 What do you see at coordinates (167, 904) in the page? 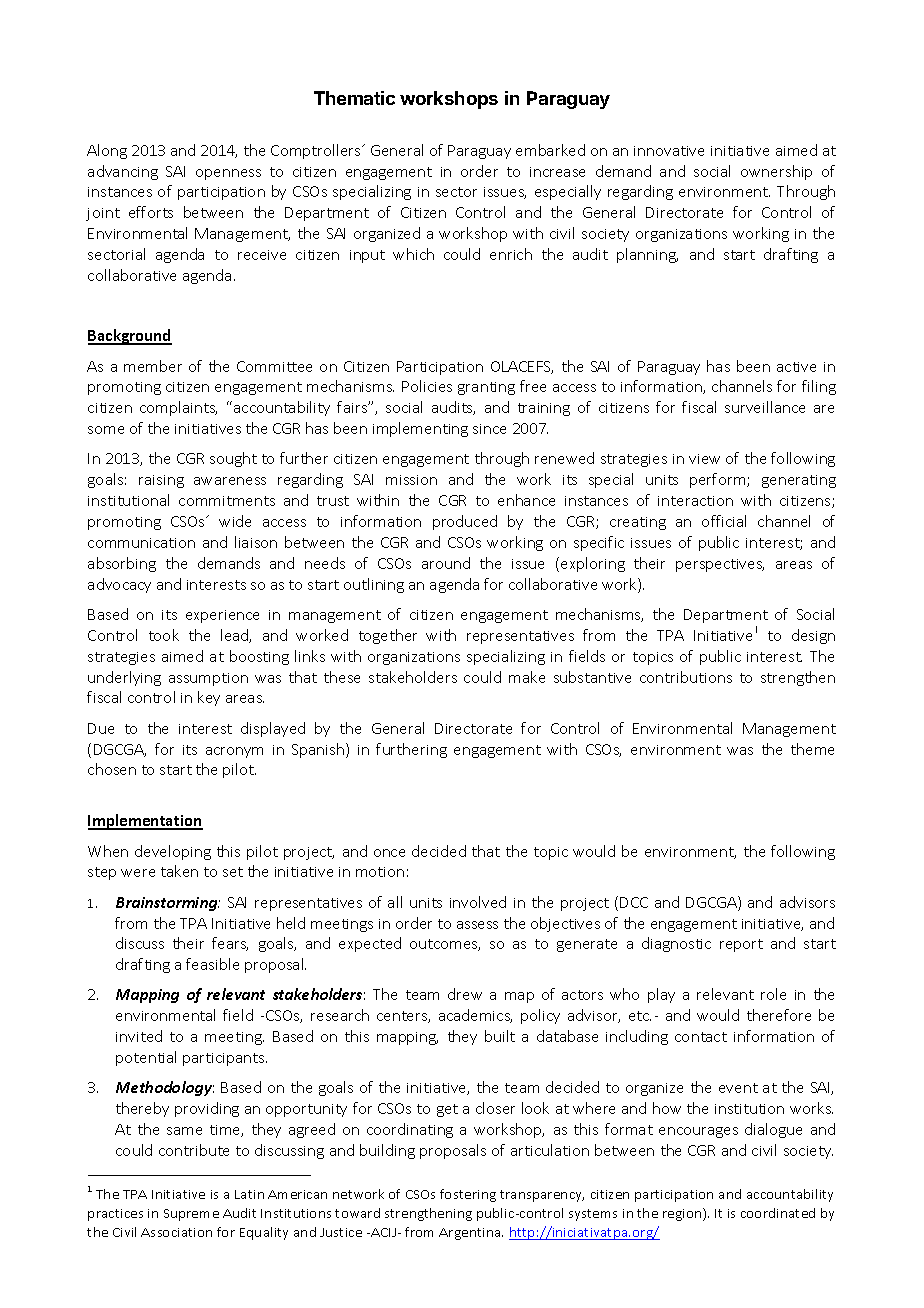
I see `Brainstorming` at bounding box center [167, 904].
